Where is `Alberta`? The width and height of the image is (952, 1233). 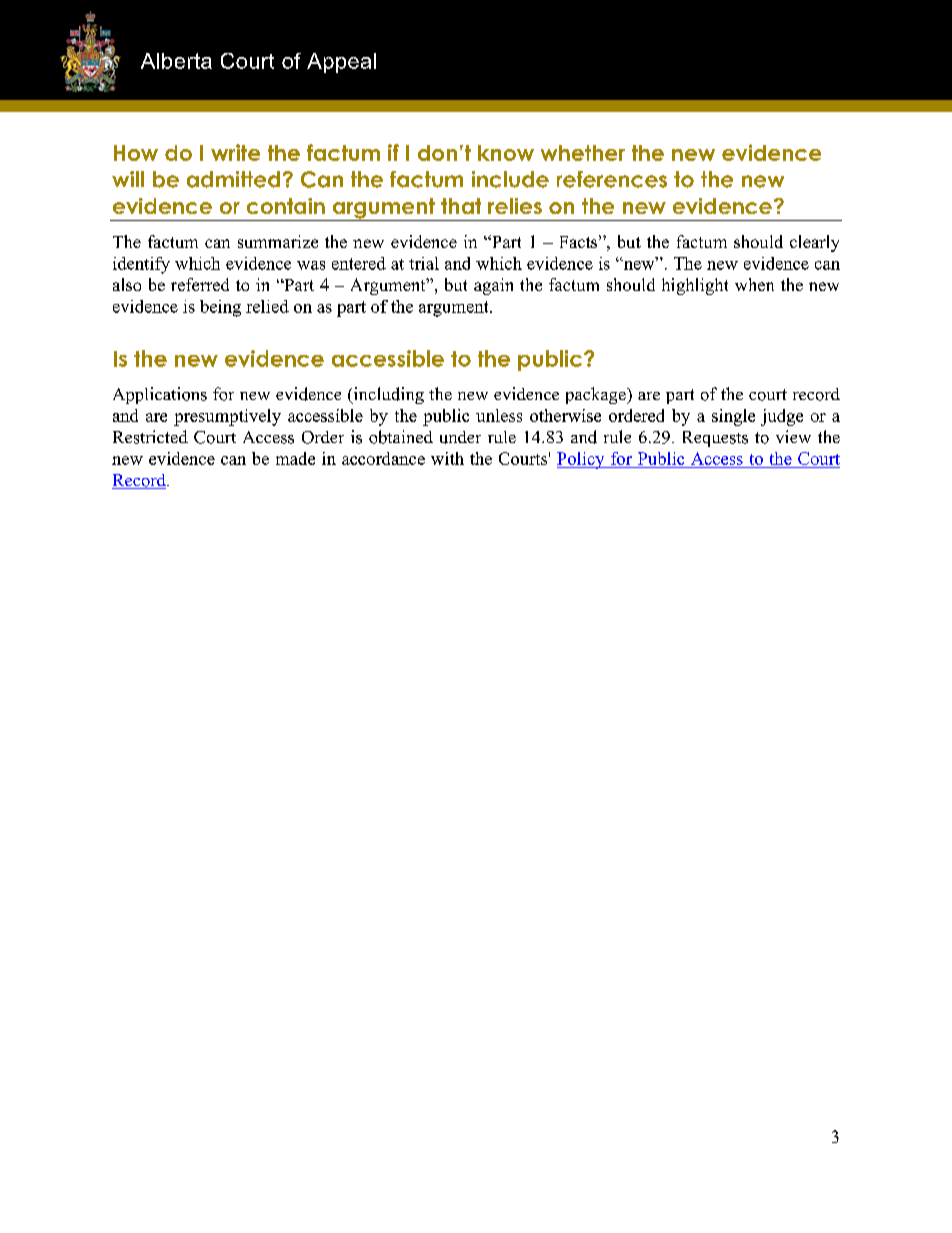
Alberta is located at coordinates (176, 61).
